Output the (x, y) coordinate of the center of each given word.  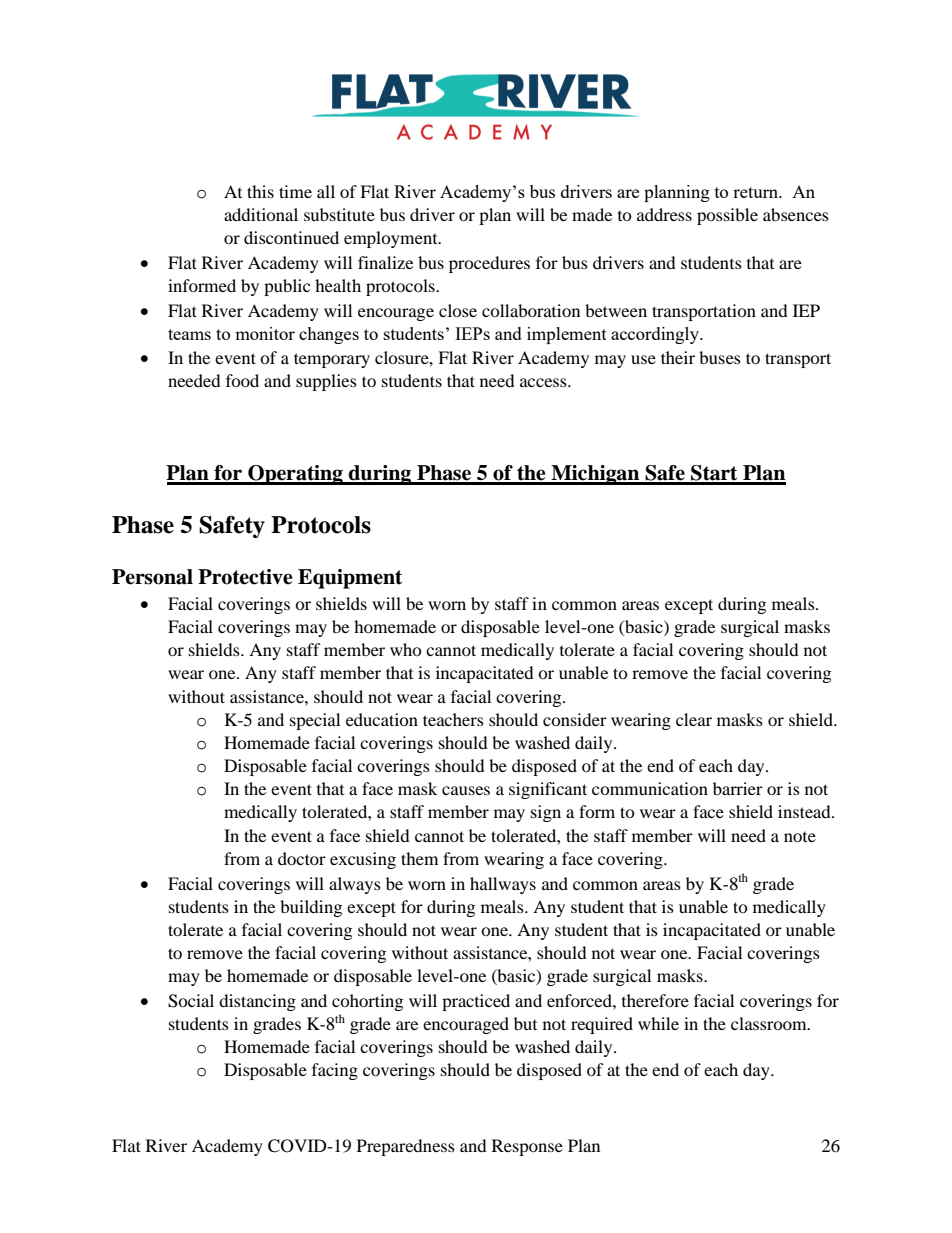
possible (727, 216)
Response (527, 1147)
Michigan (595, 475)
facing (335, 1071)
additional (261, 214)
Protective (245, 577)
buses (720, 357)
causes (466, 790)
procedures (489, 264)
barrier (738, 788)
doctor (302, 858)
